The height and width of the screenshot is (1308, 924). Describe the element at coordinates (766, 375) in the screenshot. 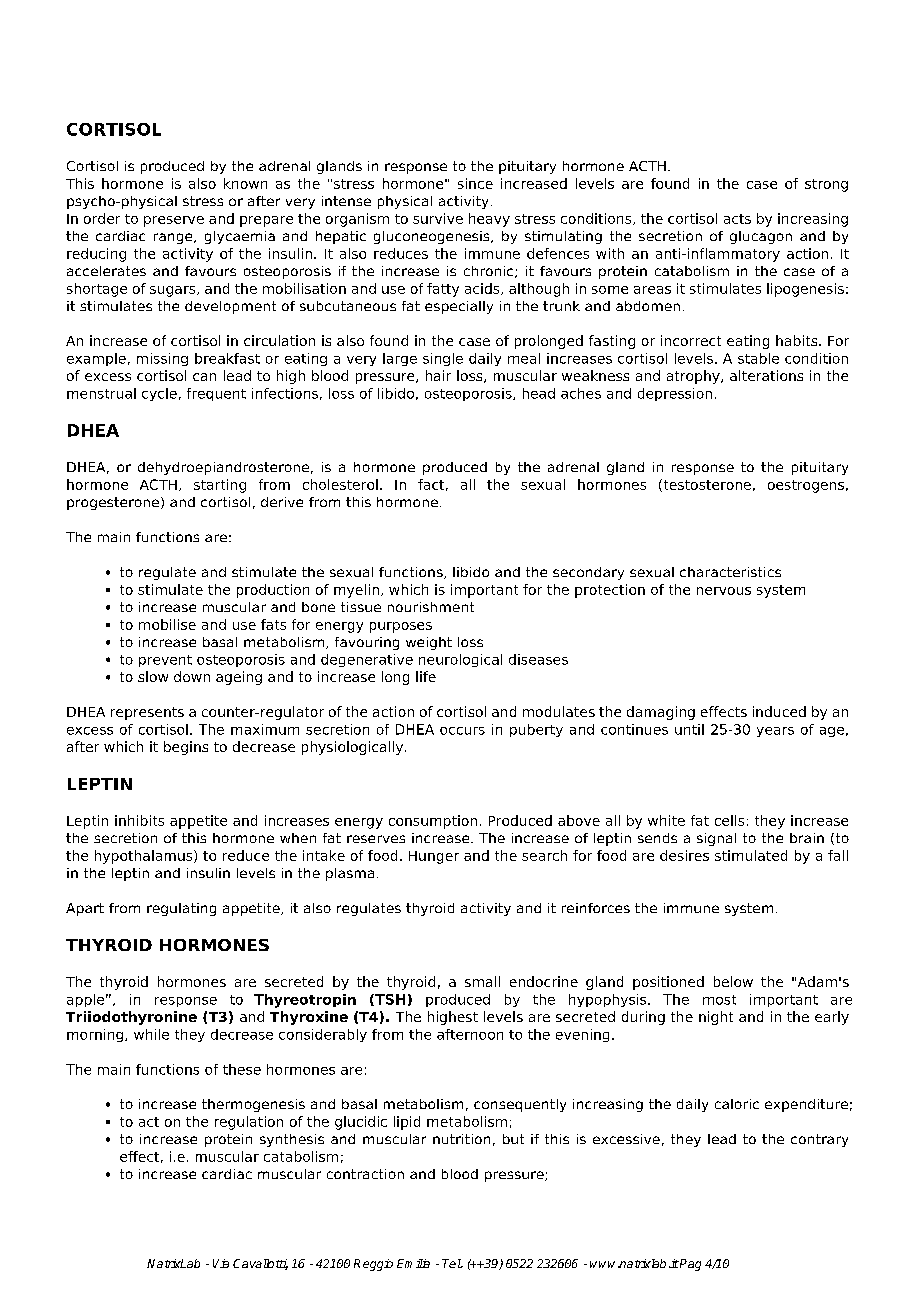

I see `alterations` at that location.
